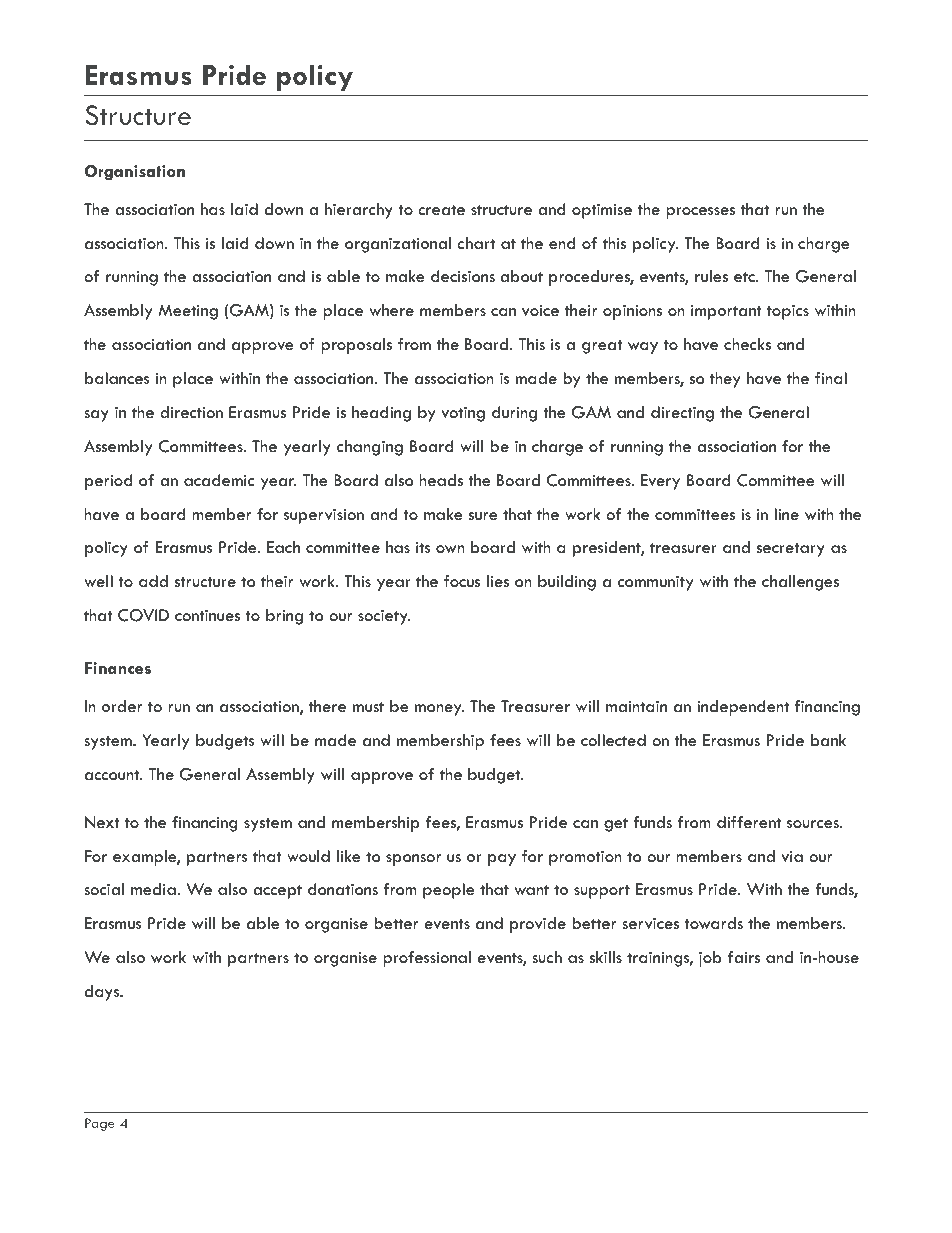  I want to click on society, so click(384, 617).
